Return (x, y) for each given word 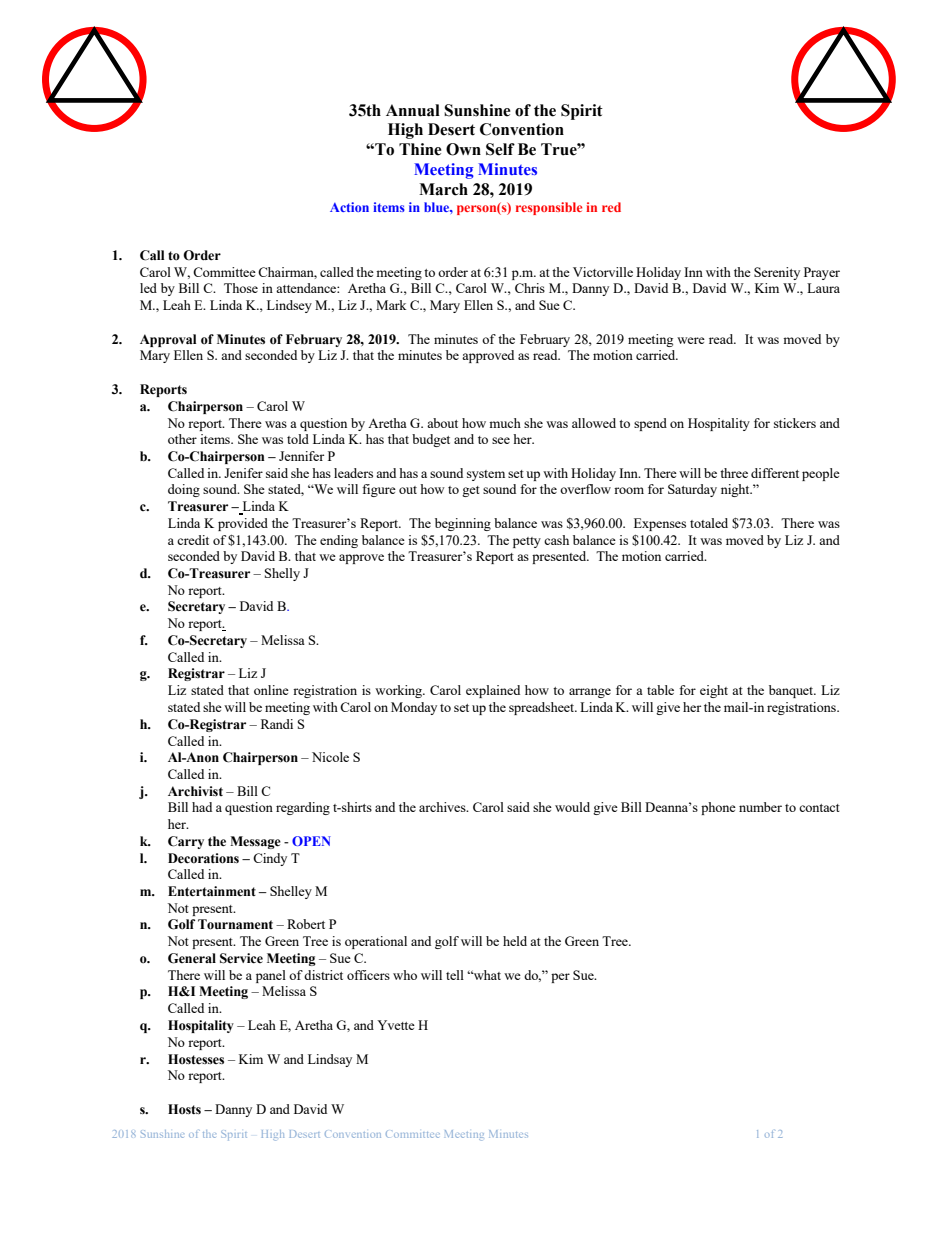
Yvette (396, 1025)
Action (349, 207)
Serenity (777, 273)
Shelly (282, 574)
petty (527, 542)
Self (500, 149)
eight (714, 691)
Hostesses (196, 1059)
